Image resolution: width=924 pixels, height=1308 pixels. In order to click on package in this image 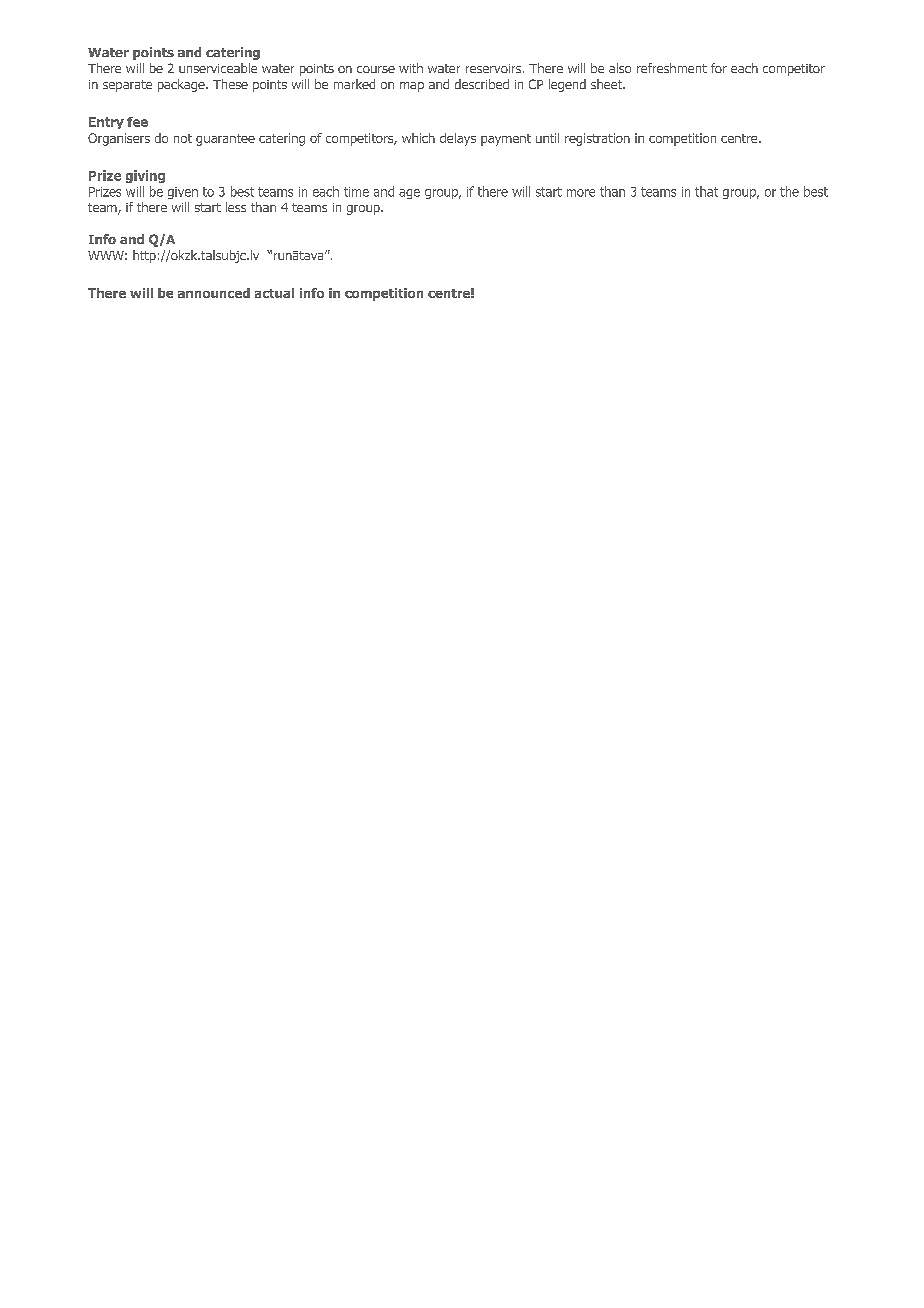, I will do `click(182, 85)`.
